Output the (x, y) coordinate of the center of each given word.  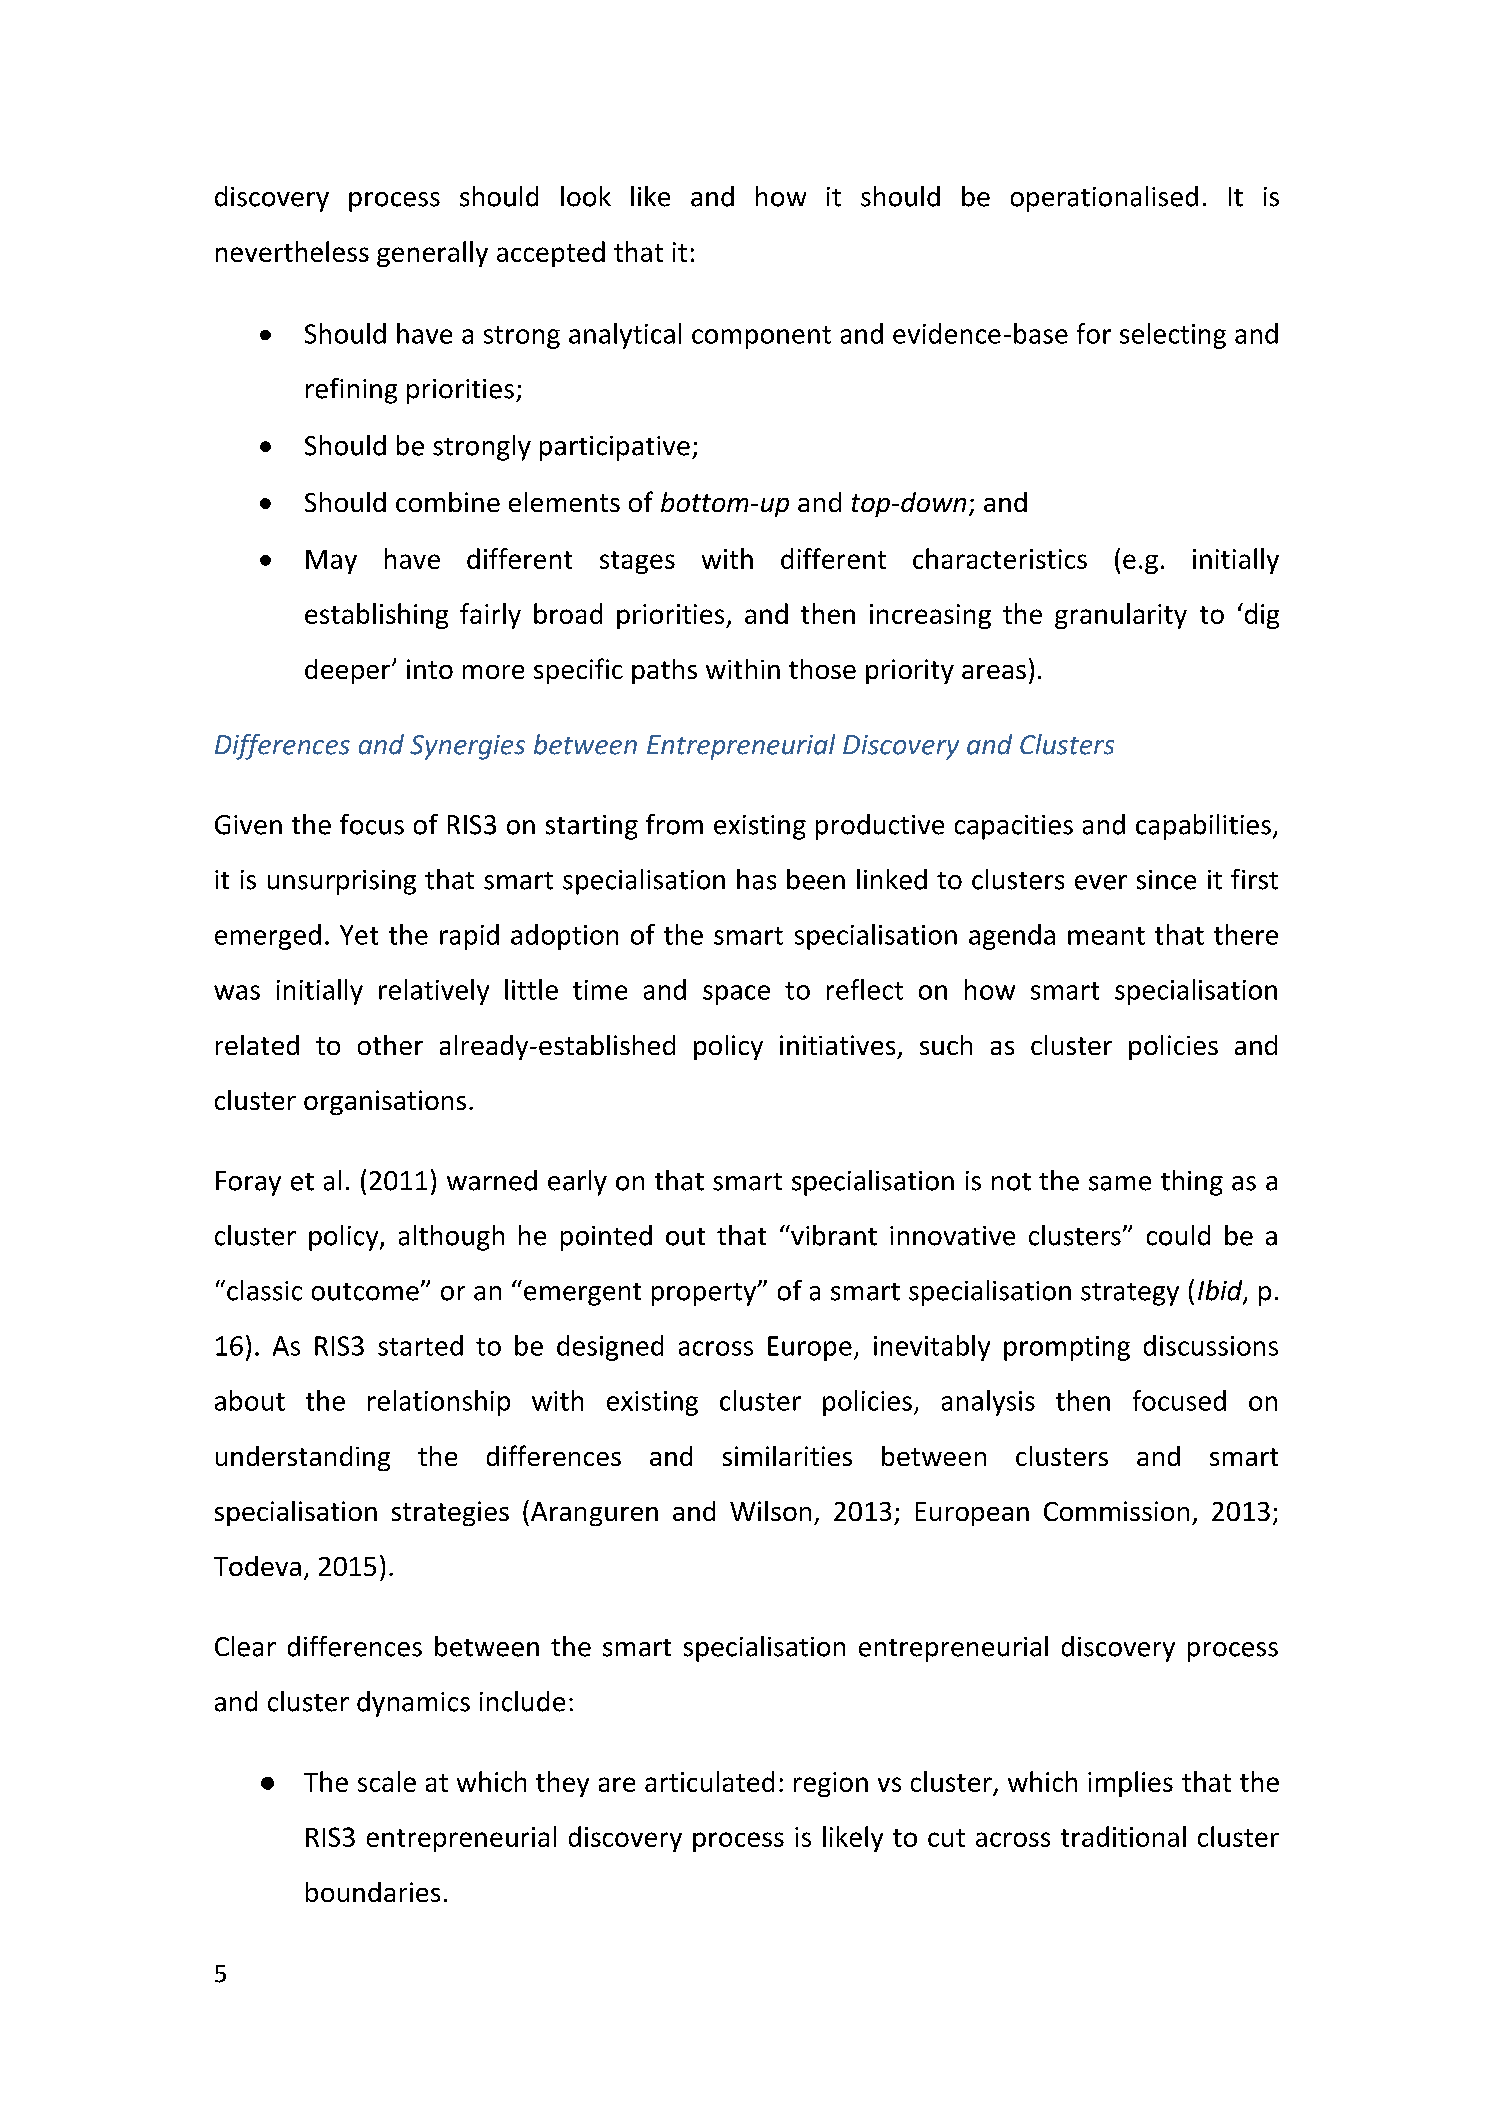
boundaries (373, 1892)
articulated (709, 1781)
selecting (1173, 336)
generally (432, 254)
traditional (1123, 1836)
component (761, 337)
